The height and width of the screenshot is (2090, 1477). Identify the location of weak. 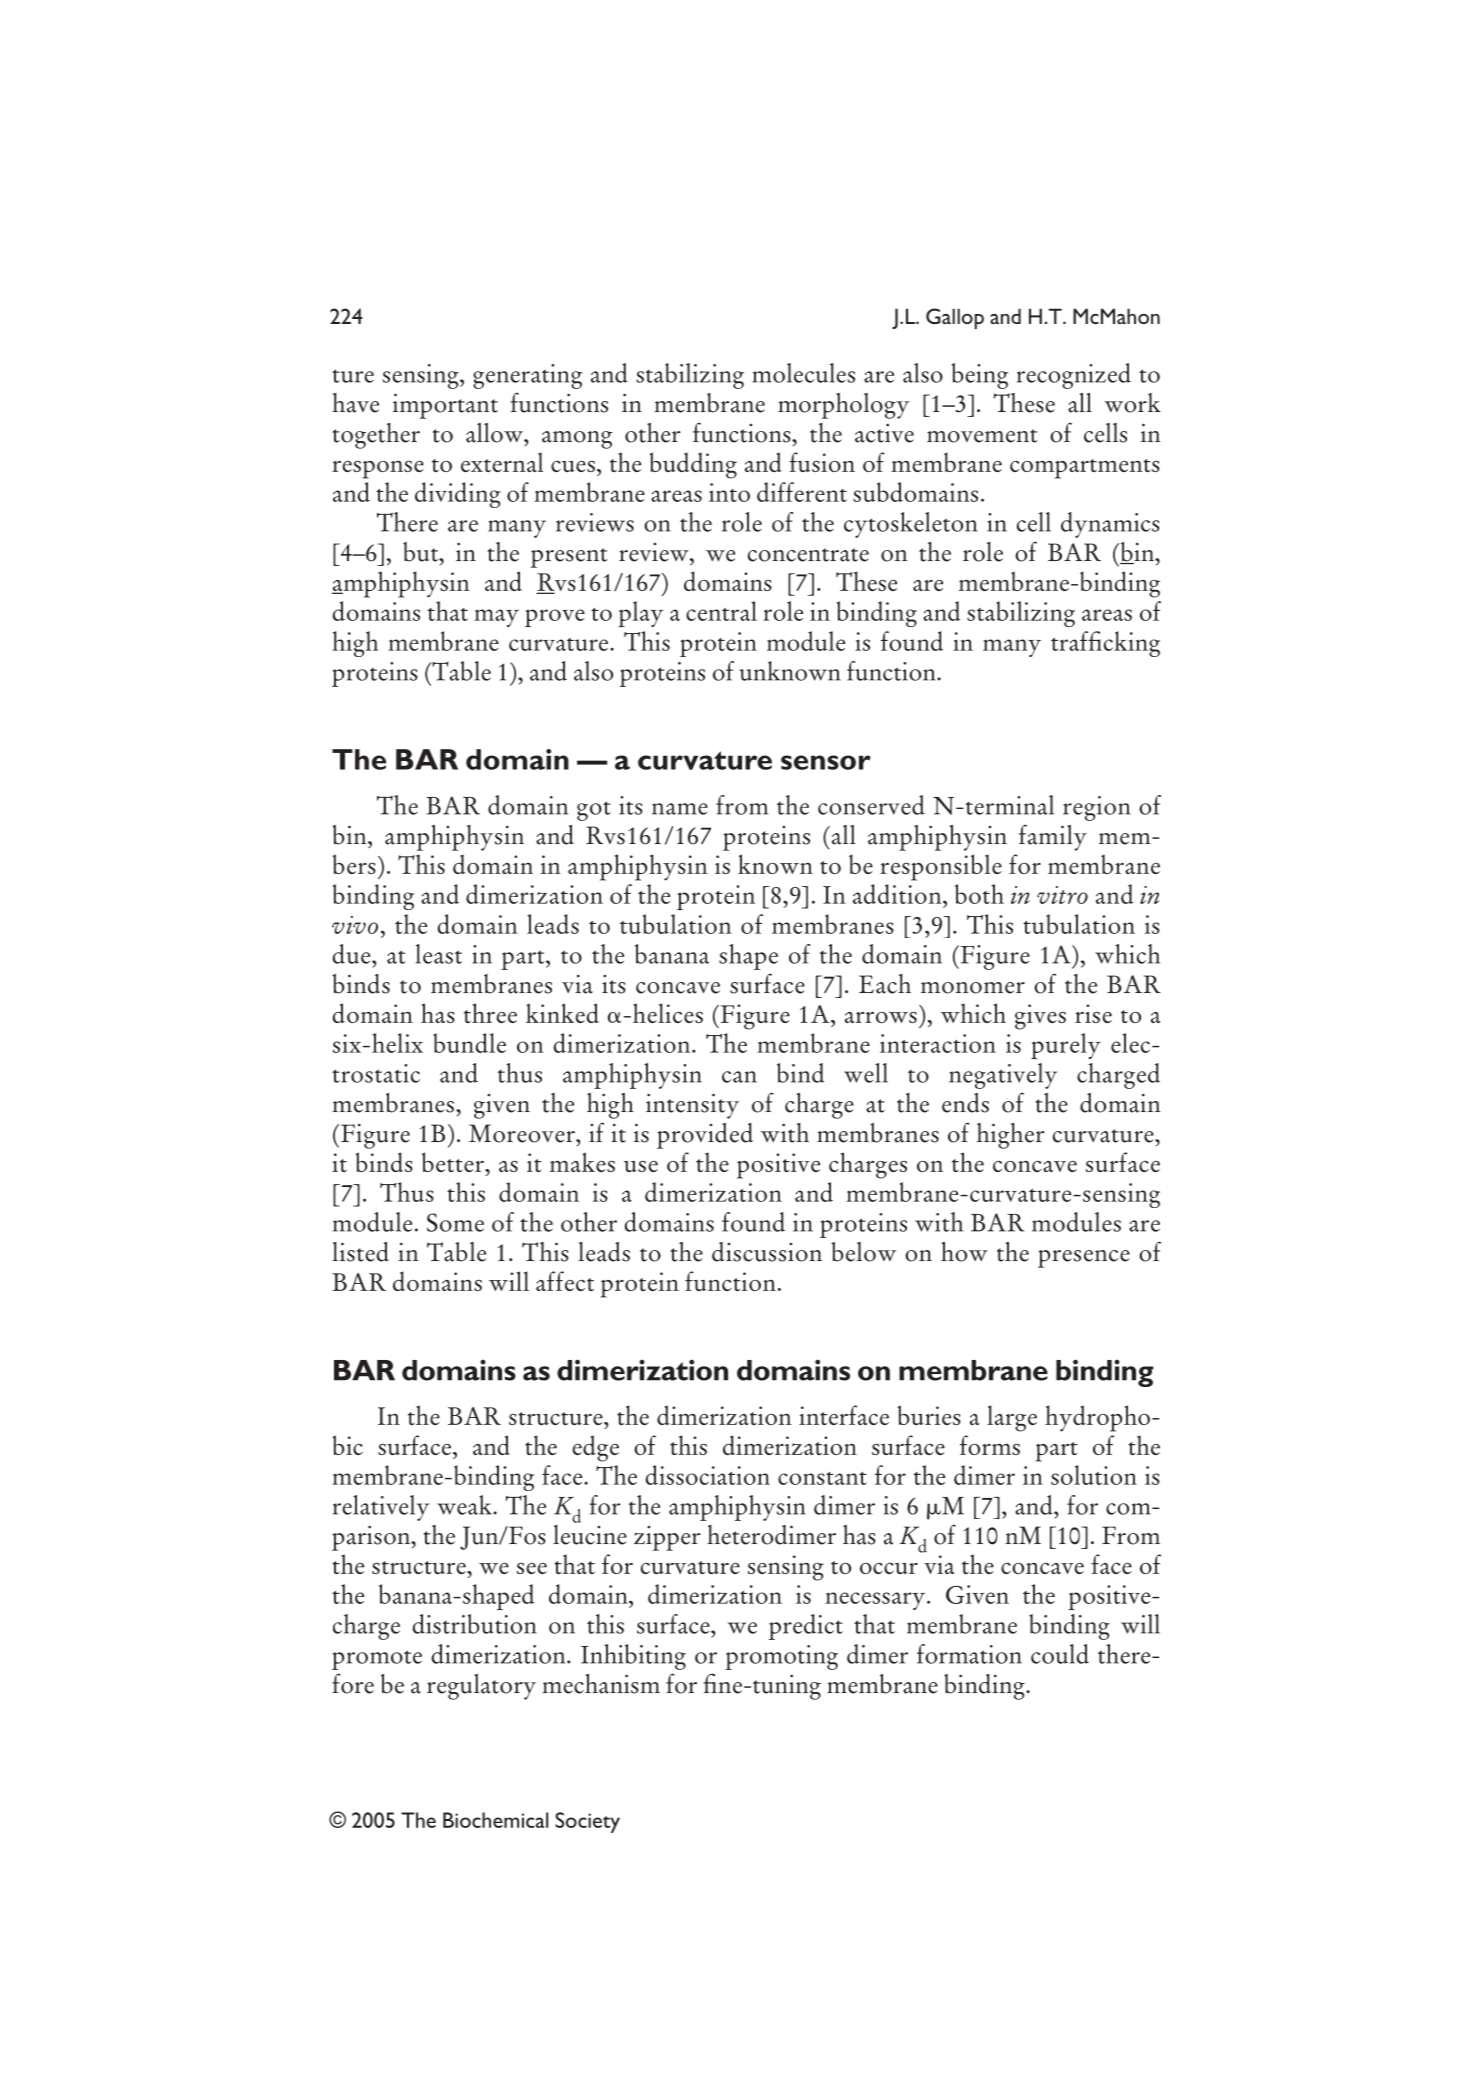
(465, 1505).
